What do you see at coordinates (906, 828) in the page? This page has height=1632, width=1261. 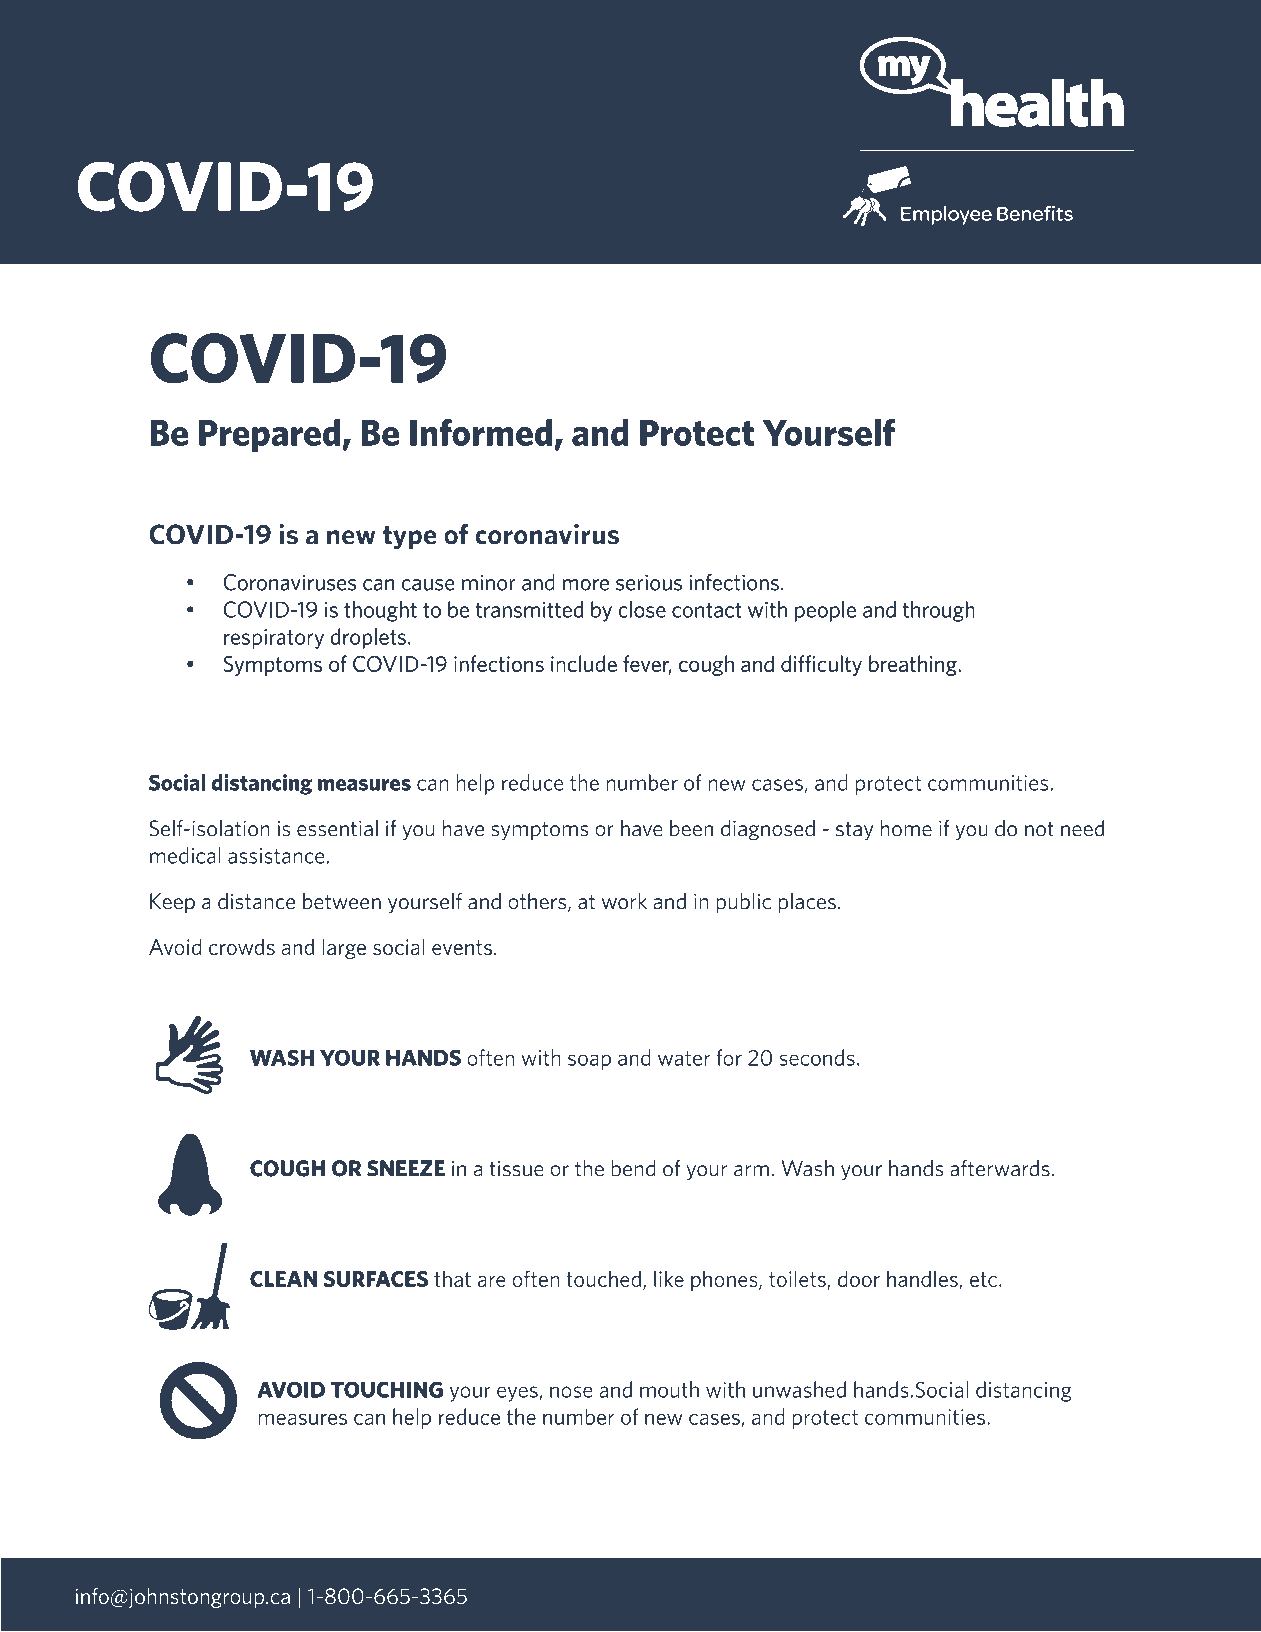 I see `home` at bounding box center [906, 828].
